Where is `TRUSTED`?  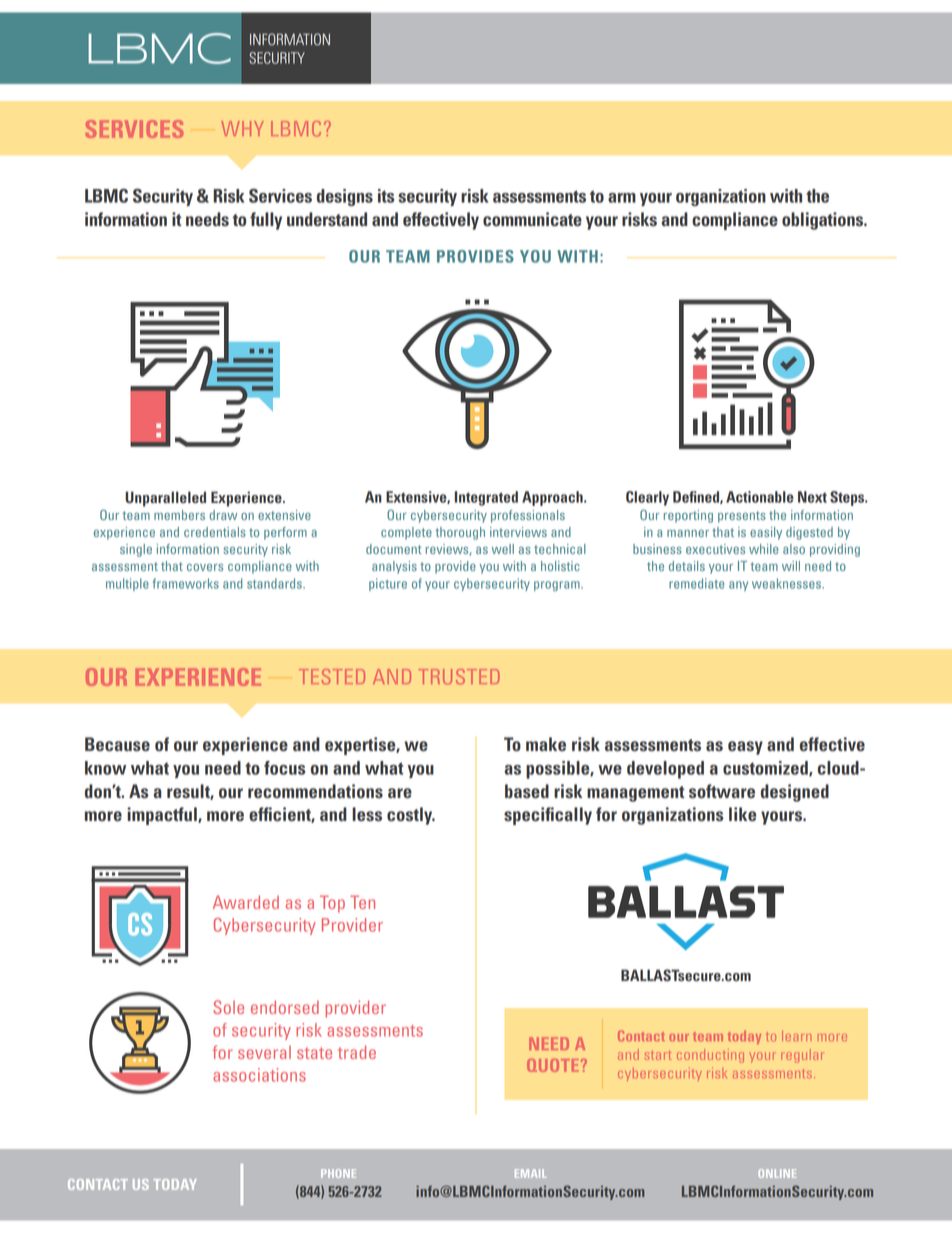
TRUSTED is located at coordinates (459, 676).
